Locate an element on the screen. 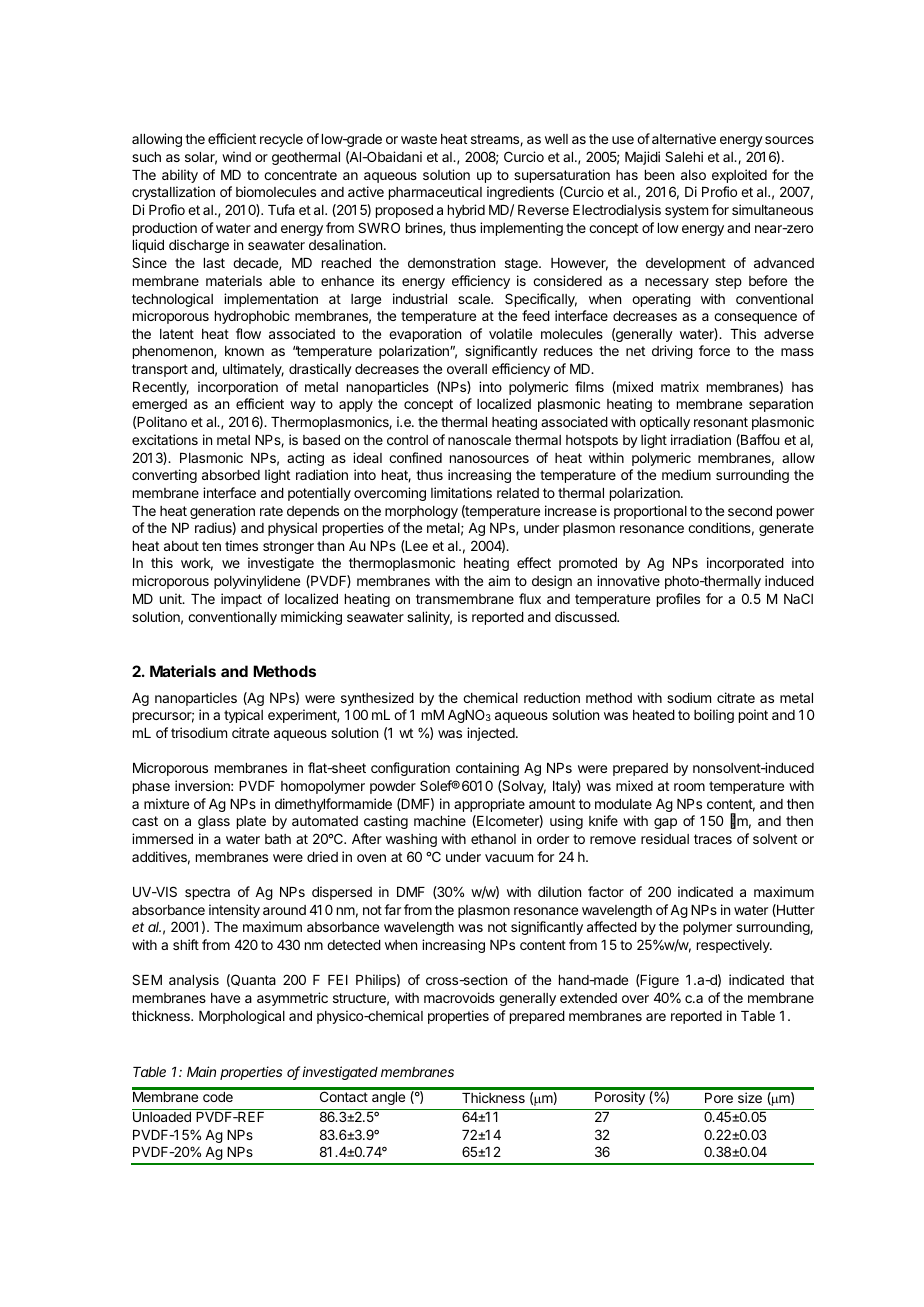 Image resolution: width=924 pixels, height=1307 pixels. wind is located at coordinates (236, 156).
